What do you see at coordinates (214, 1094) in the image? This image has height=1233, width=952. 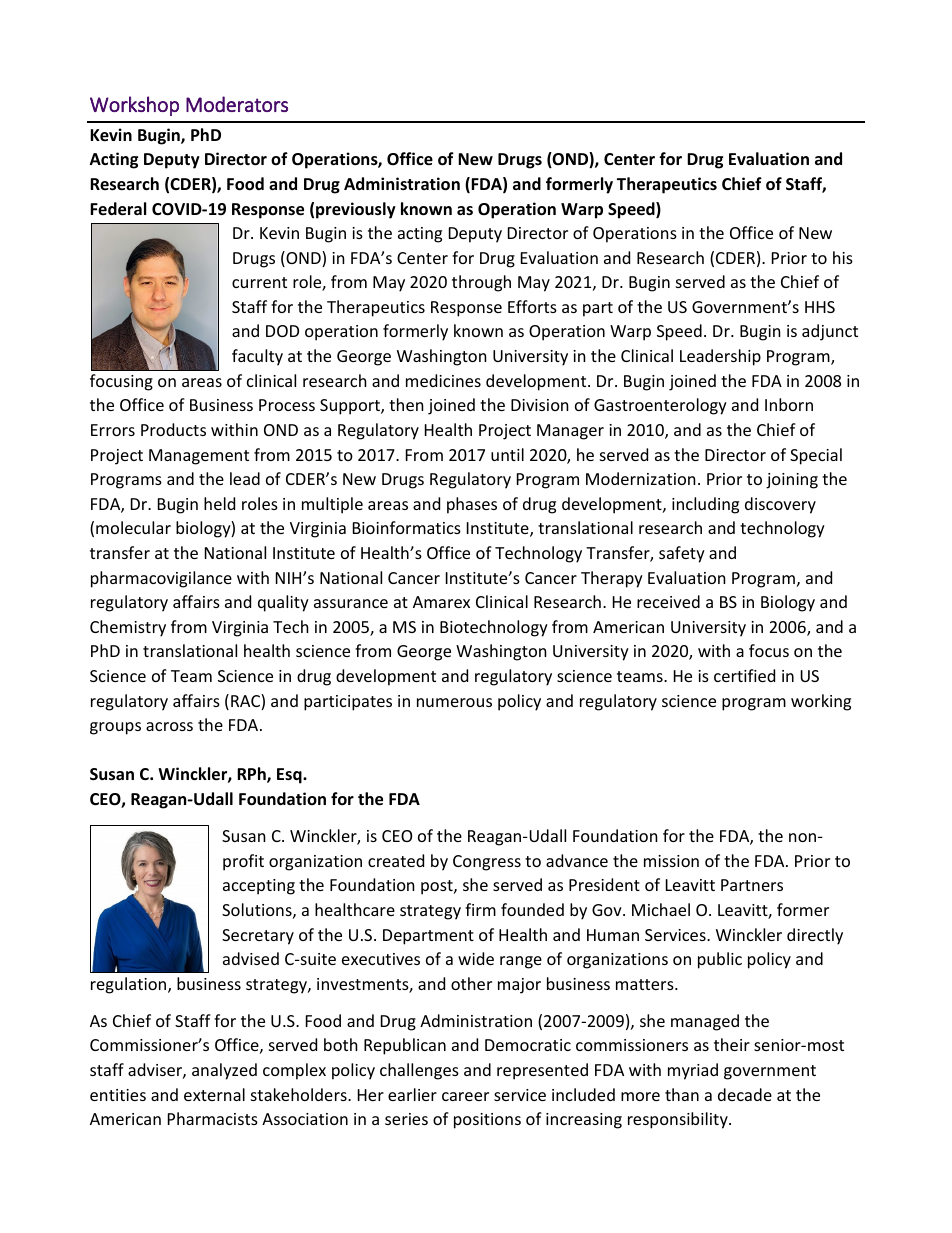 I see `external` at bounding box center [214, 1094].
